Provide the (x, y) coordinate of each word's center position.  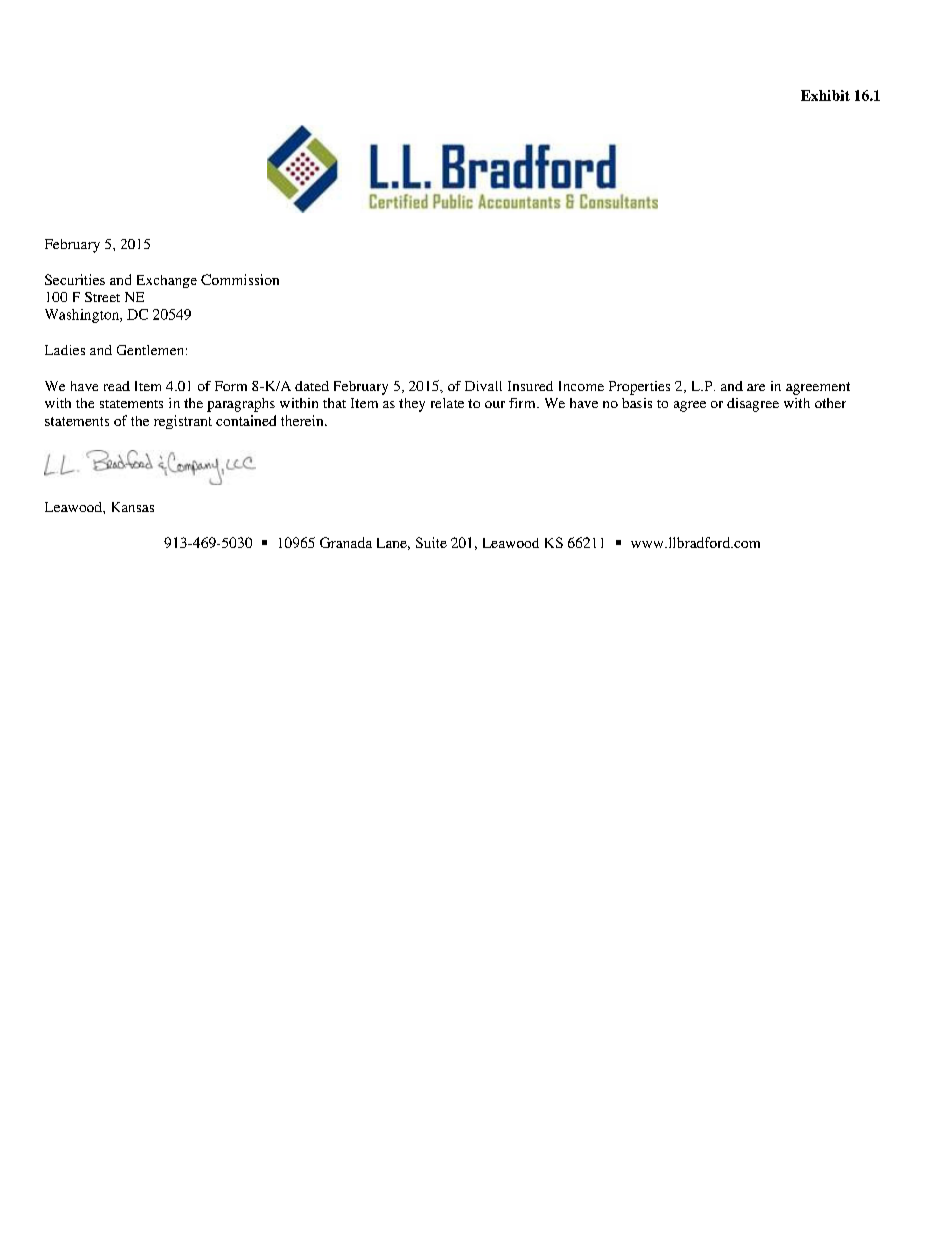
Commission (240, 279)
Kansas (133, 507)
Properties (639, 388)
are (756, 387)
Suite (431, 542)
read (117, 386)
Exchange (167, 281)
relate (447, 403)
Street (102, 297)
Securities (75, 279)
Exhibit (825, 95)
